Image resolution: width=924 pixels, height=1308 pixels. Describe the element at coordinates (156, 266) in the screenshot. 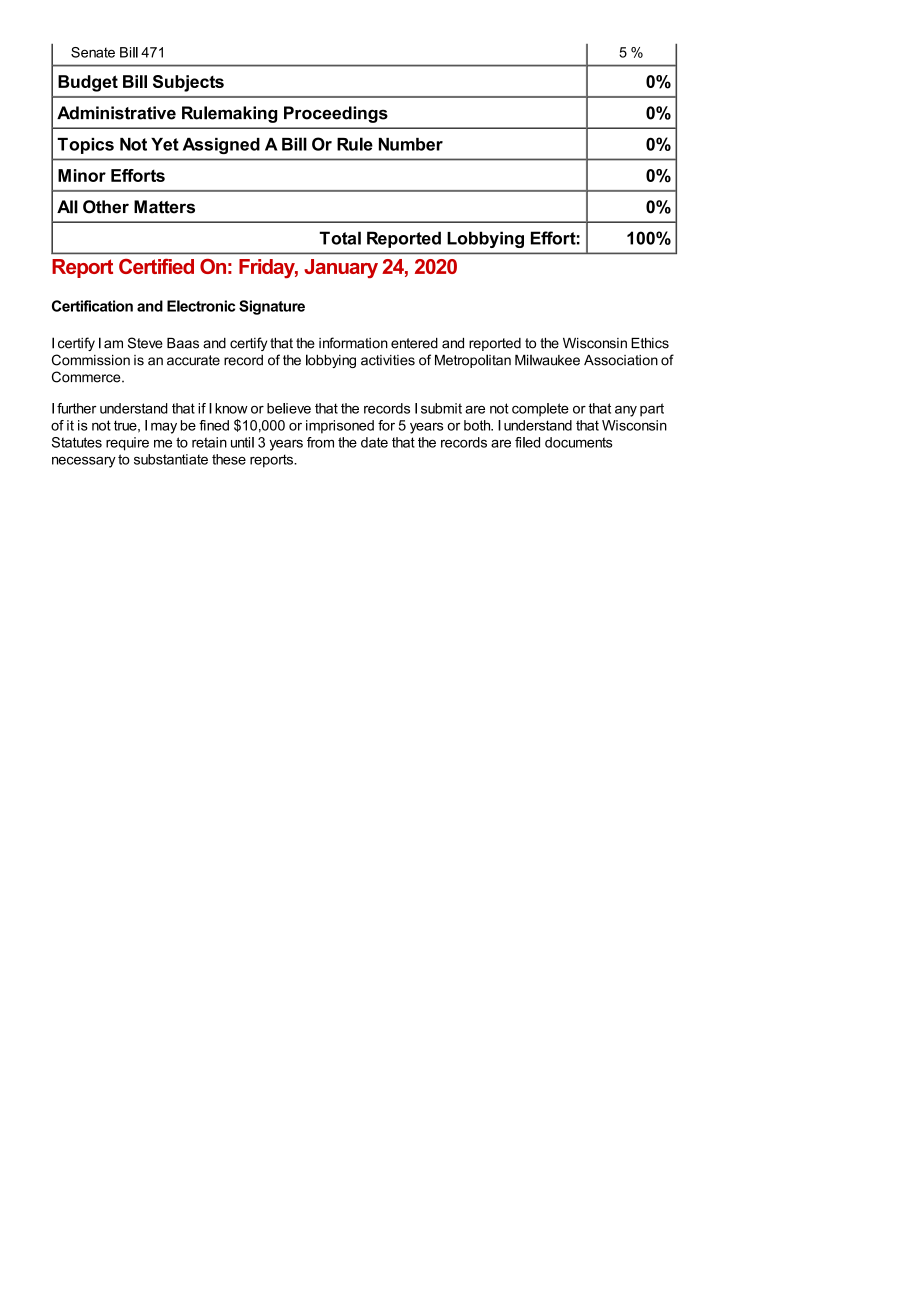

I see `Certified` at that location.
